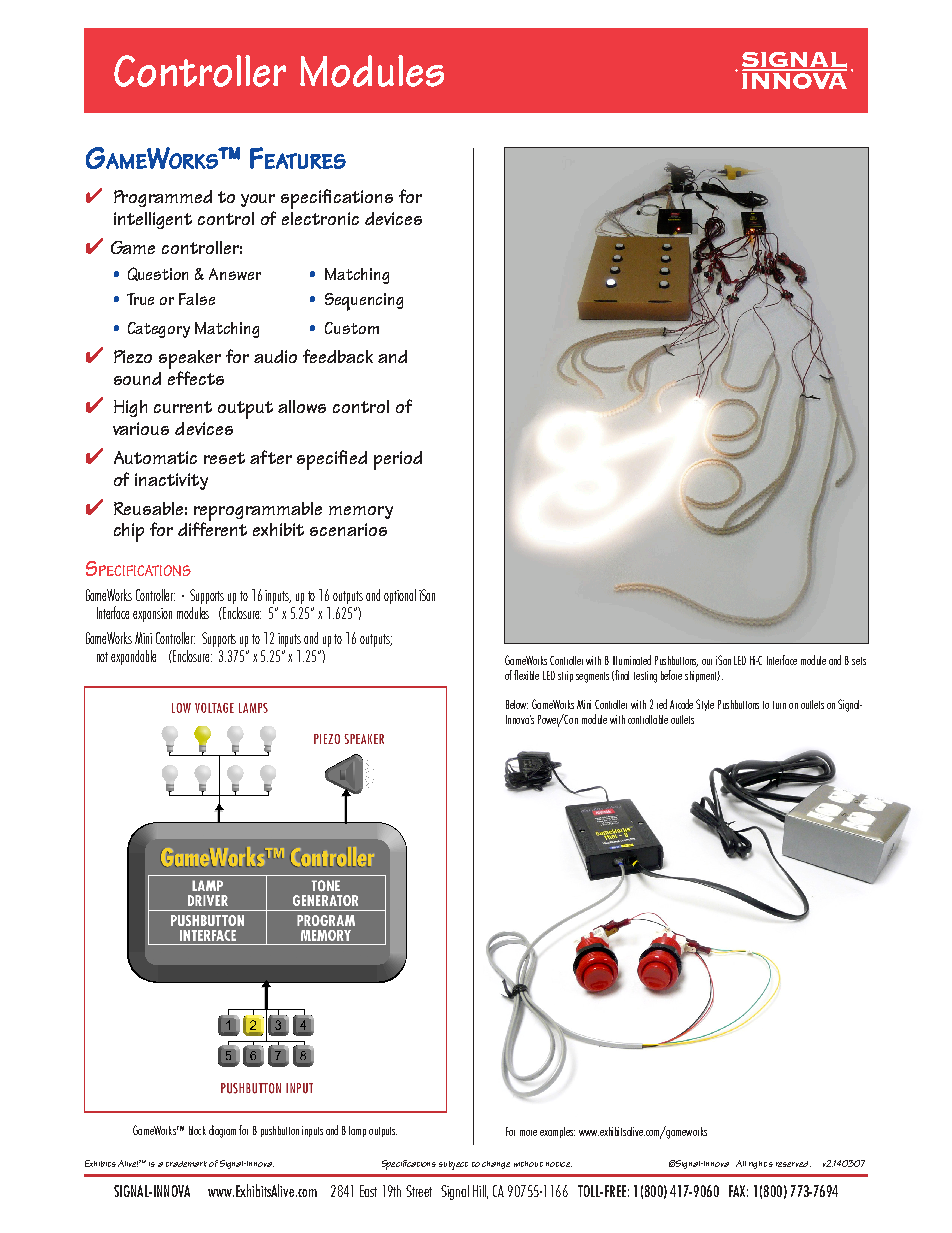 The image size is (952, 1233). Describe the element at coordinates (352, 328) in the screenshot. I see `Custom` at that location.
